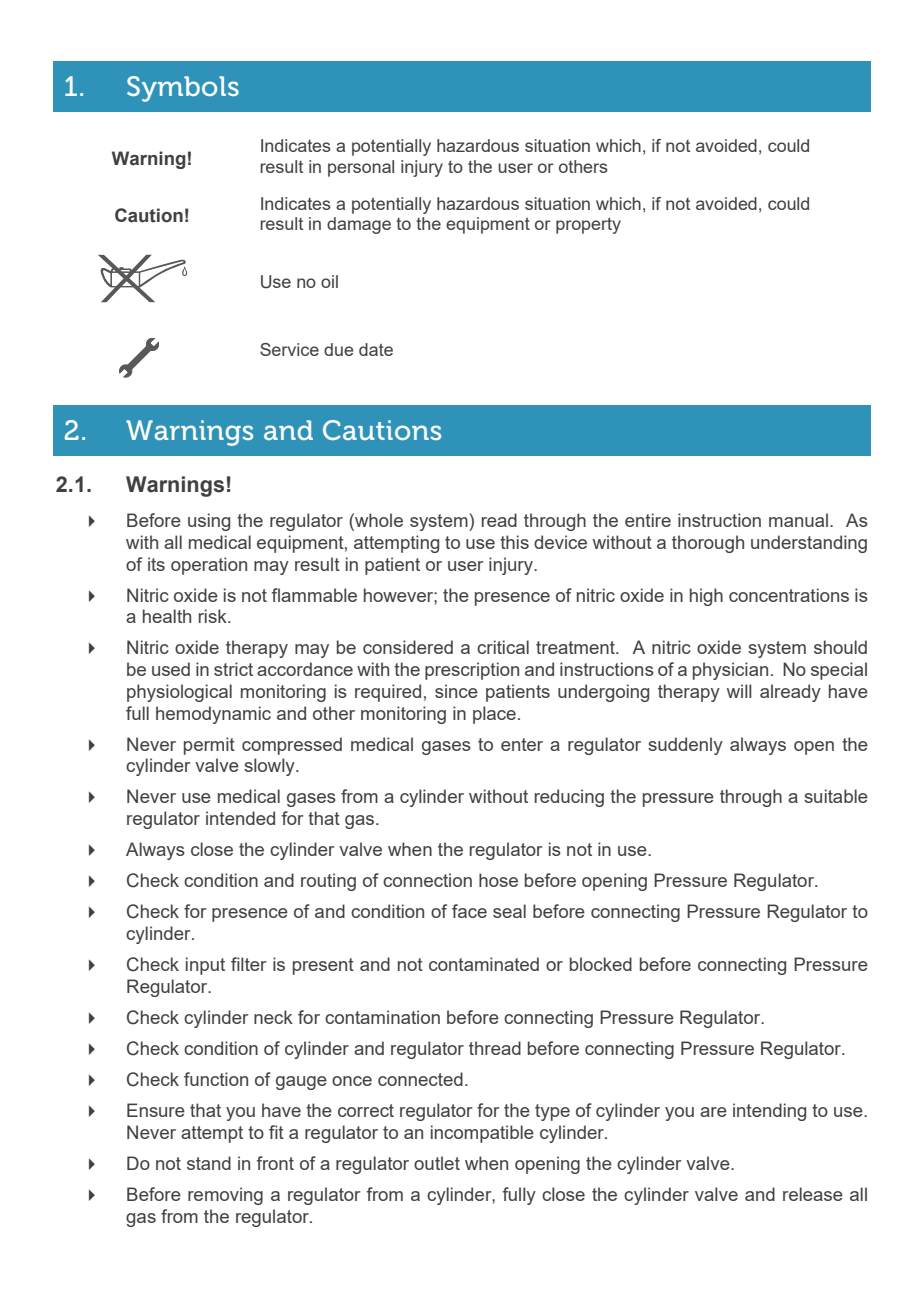 The image size is (924, 1308). What do you see at coordinates (183, 89) in the document?
I see `Symbols` at bounding box center [183, 89].
